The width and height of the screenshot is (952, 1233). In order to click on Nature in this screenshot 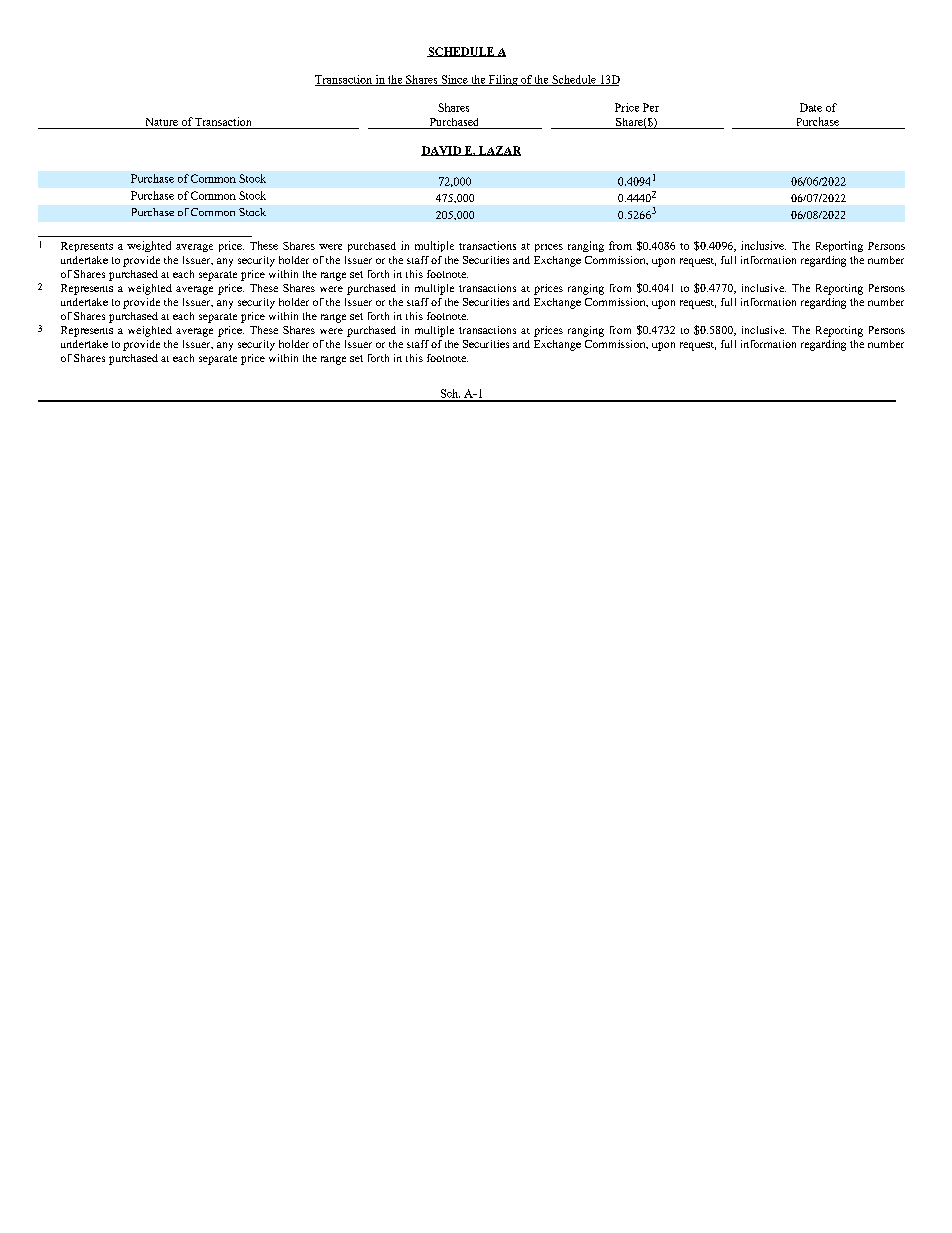, I will do `click(162, 122)`.
